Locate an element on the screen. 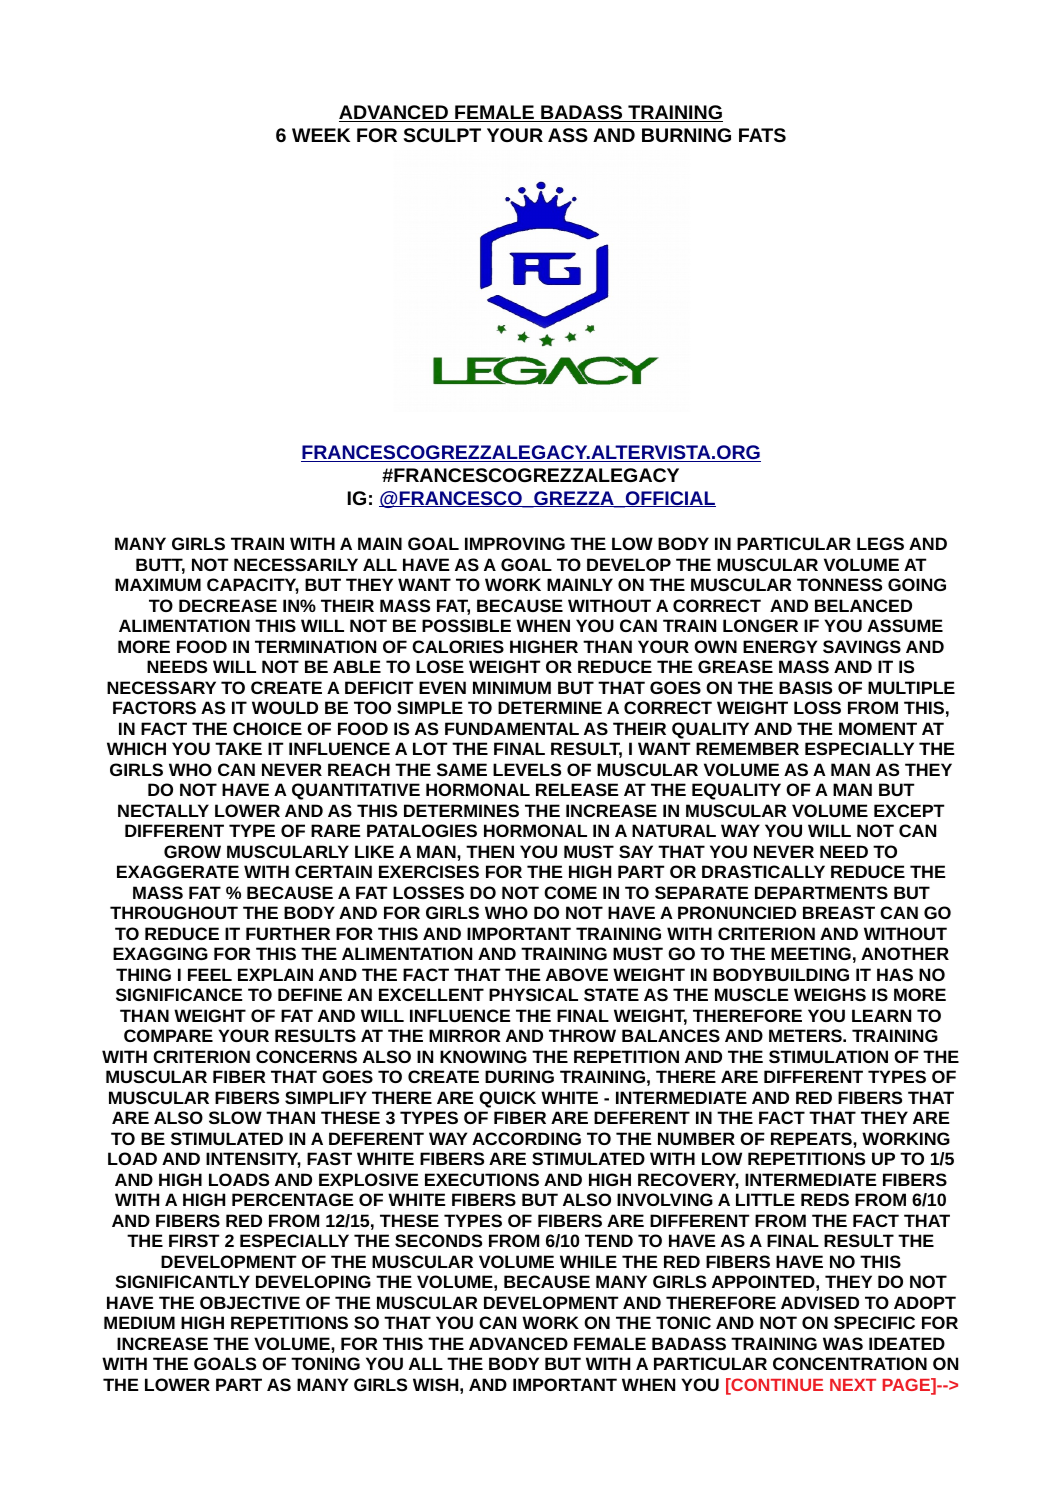 The image size is (1062, 1501). WEEK is located at coordinates (321, 135).
